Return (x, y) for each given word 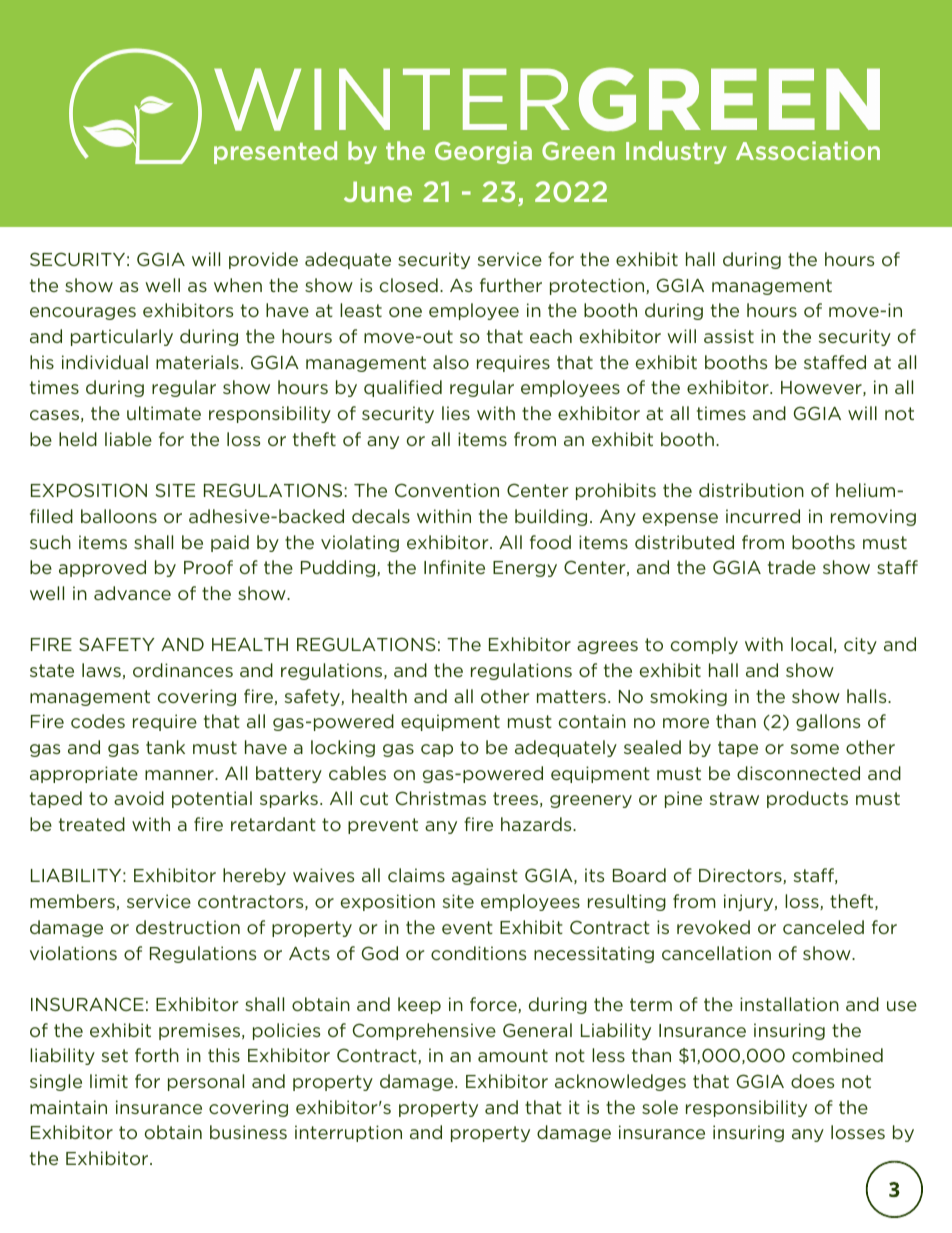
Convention (447, 490)
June (378, 191)
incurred (763, 516)
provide (263, 260)
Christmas (441, 798)
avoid (139, 798)
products (807, 799)
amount (513, 1055)
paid (230, 543)
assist (729, 336)
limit (109, 1081)
